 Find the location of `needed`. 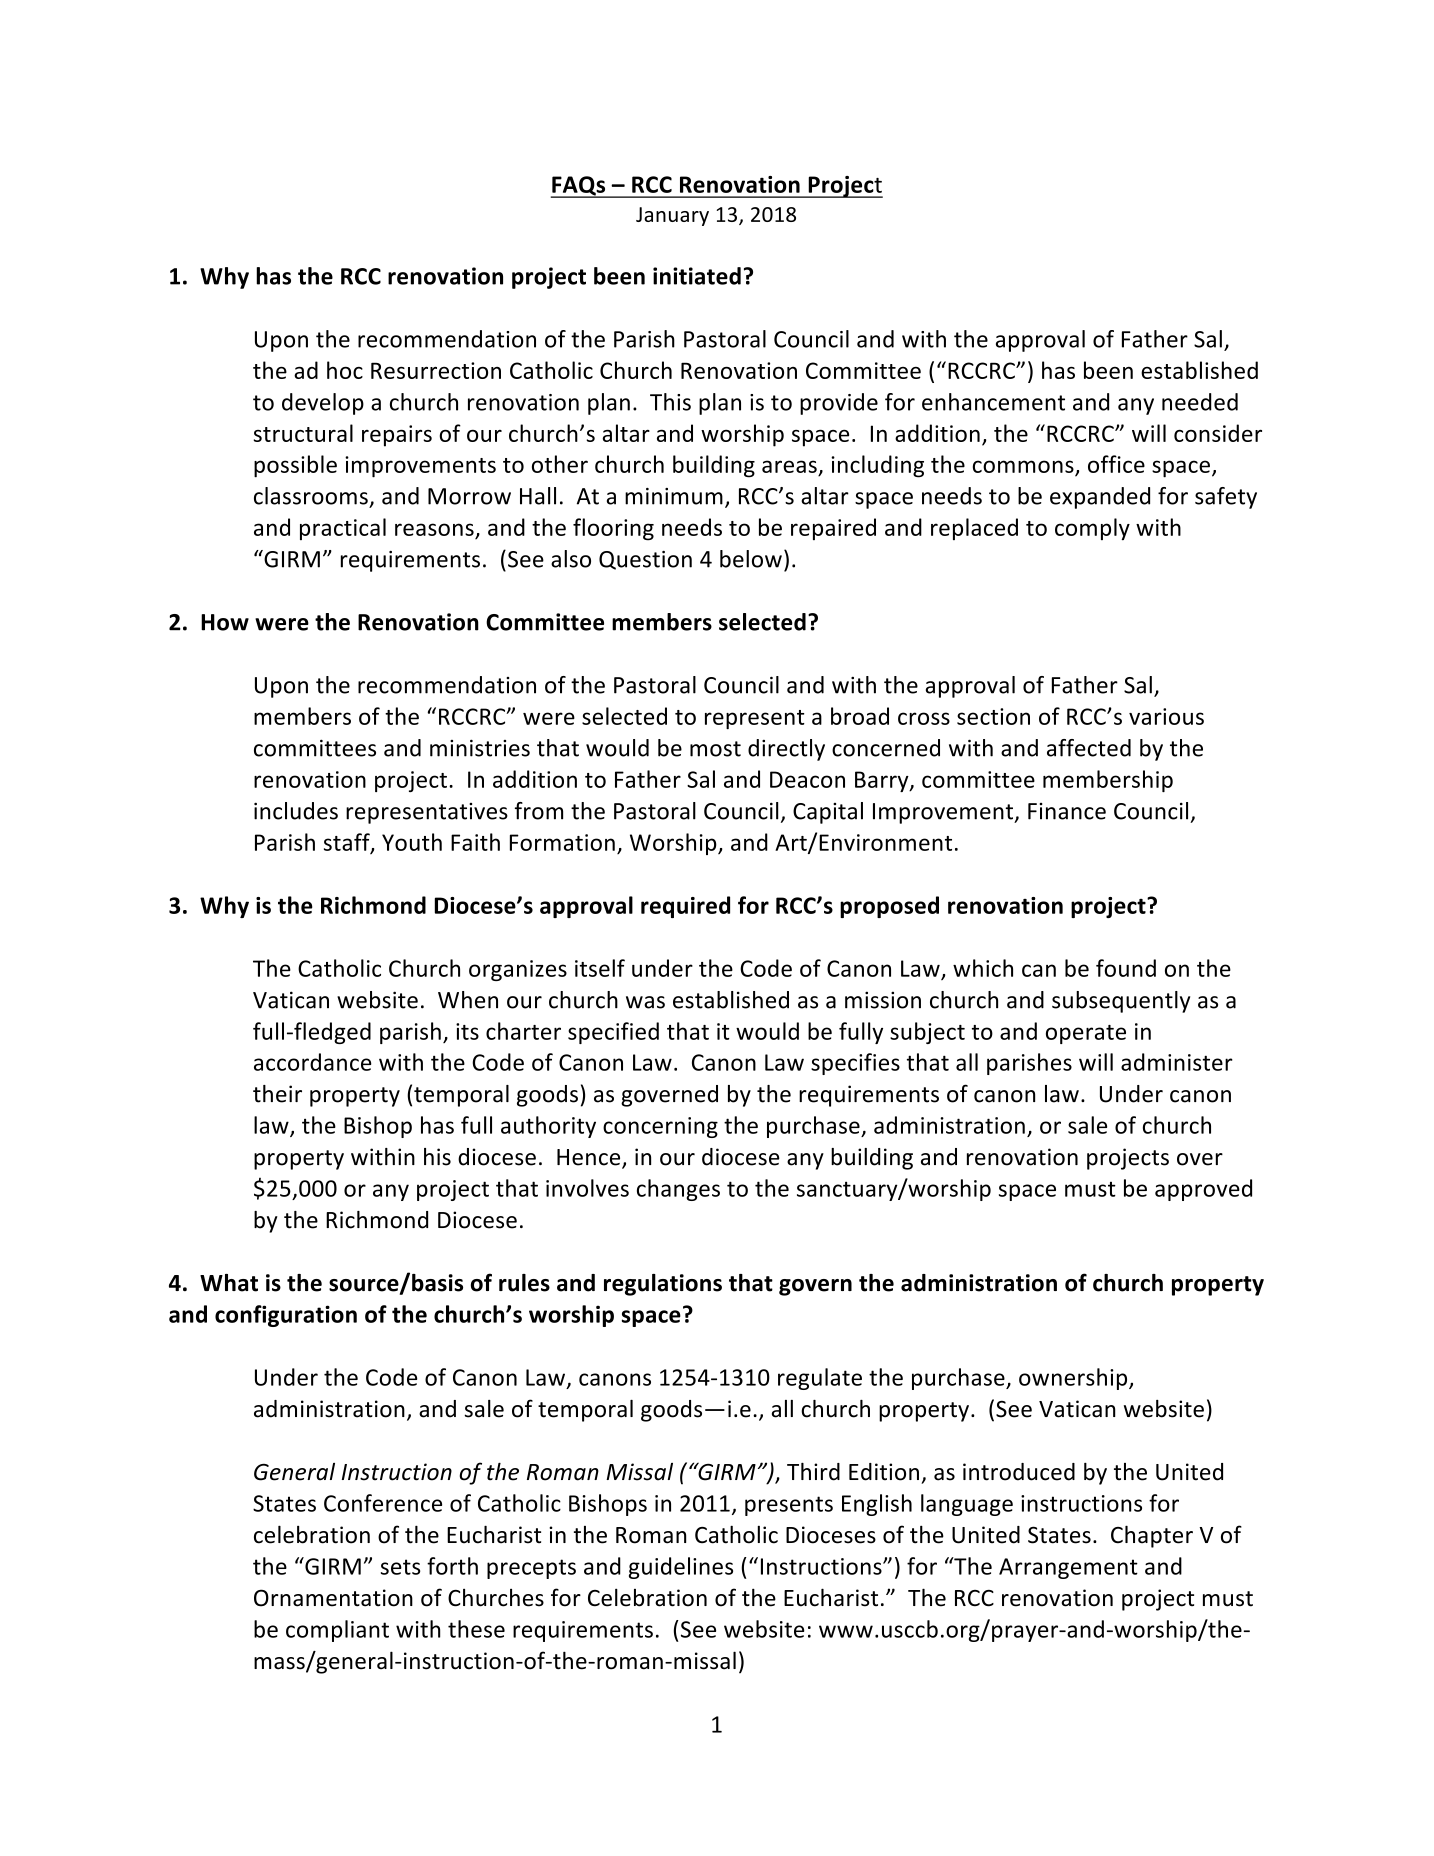

needed is located at coordinates (1200, 402).
